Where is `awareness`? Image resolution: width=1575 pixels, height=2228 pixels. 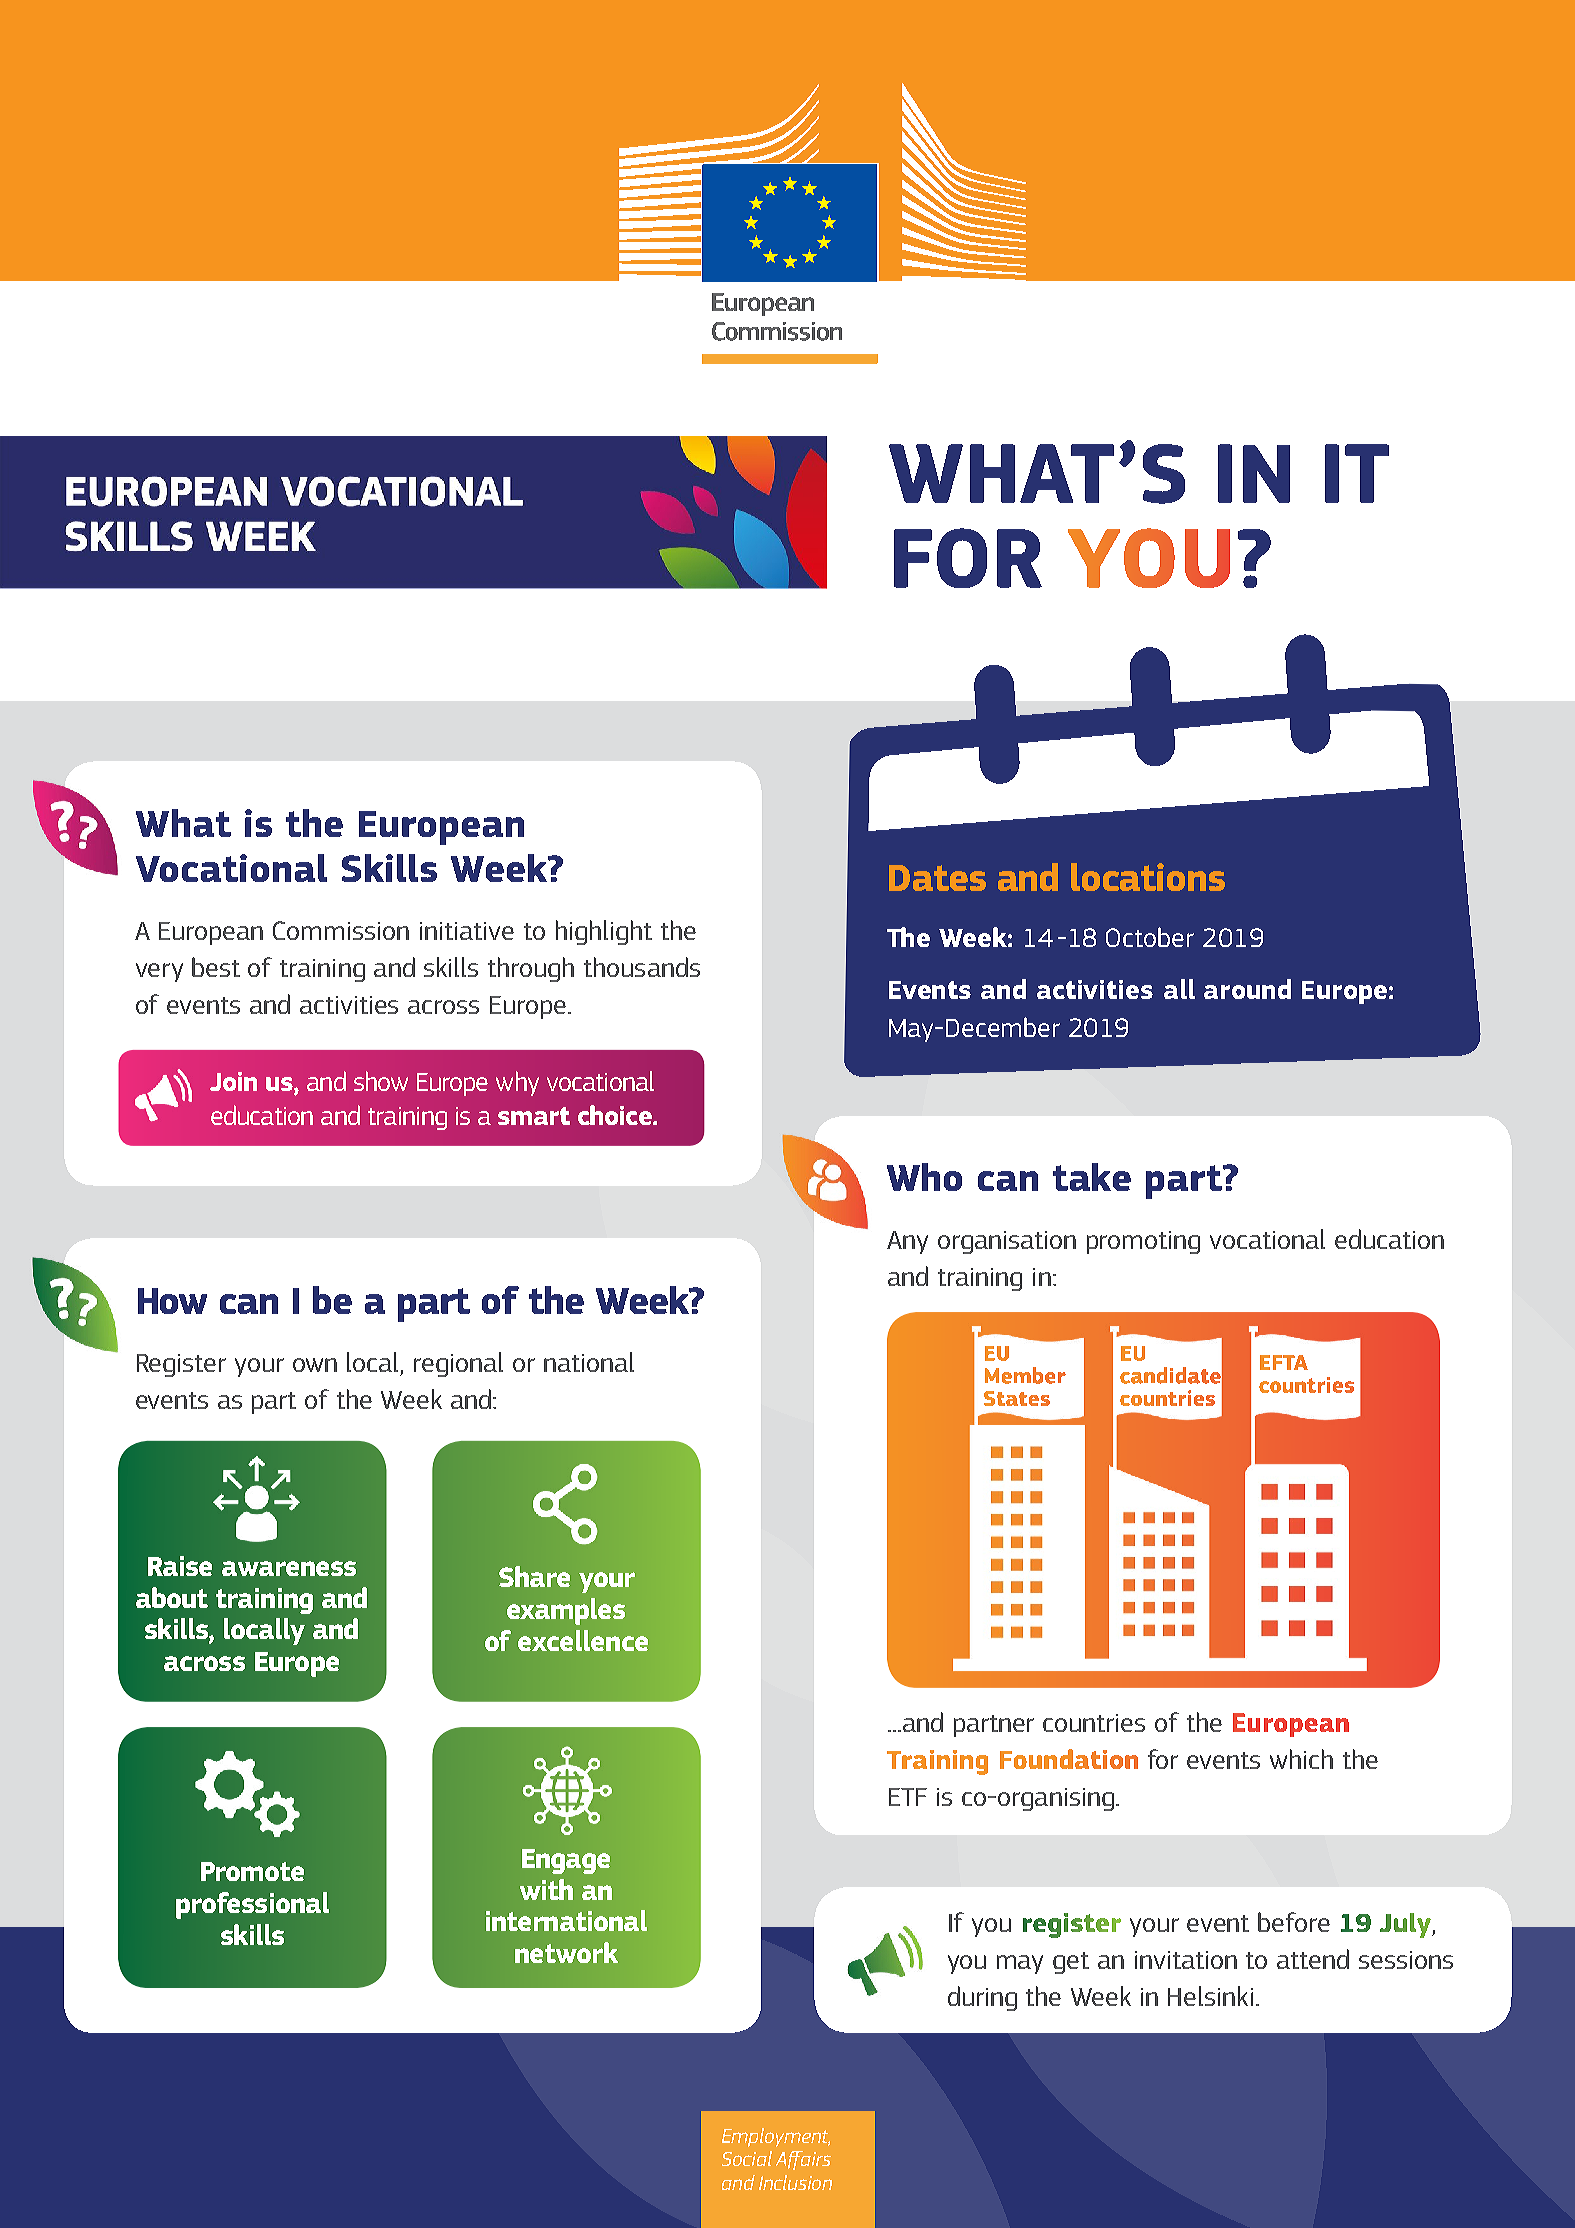
awareness is located at coordinates (289, 1568).
